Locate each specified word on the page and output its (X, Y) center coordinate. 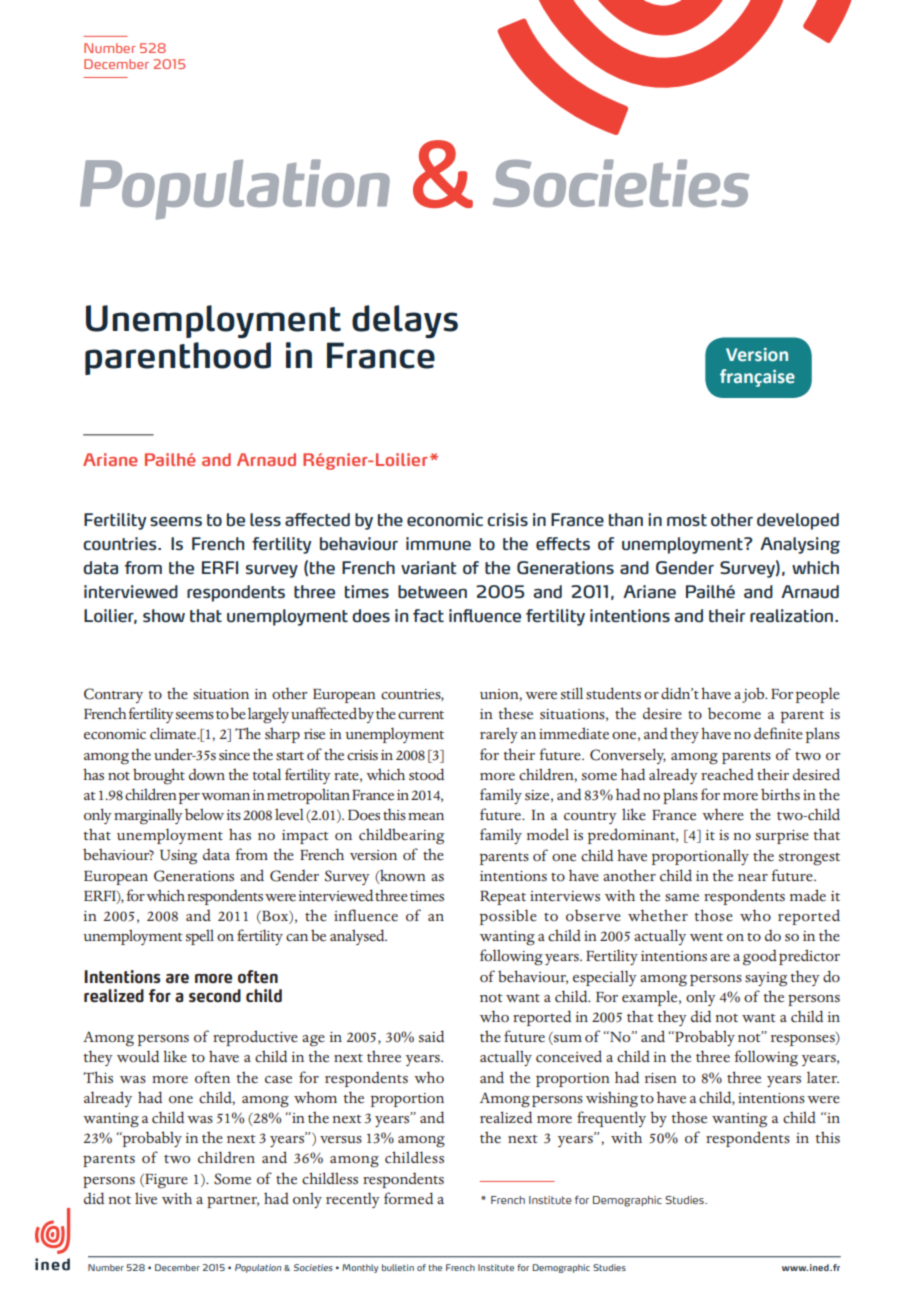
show (164, 616)
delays (405, 321)
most (687, 520)
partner (233, 1202)
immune (438, 544)
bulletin (398, 1267)
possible (508, 917)
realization (791, 616)
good (760, 957)
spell (200, 937)
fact (428, 616)
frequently (611, 1119)
